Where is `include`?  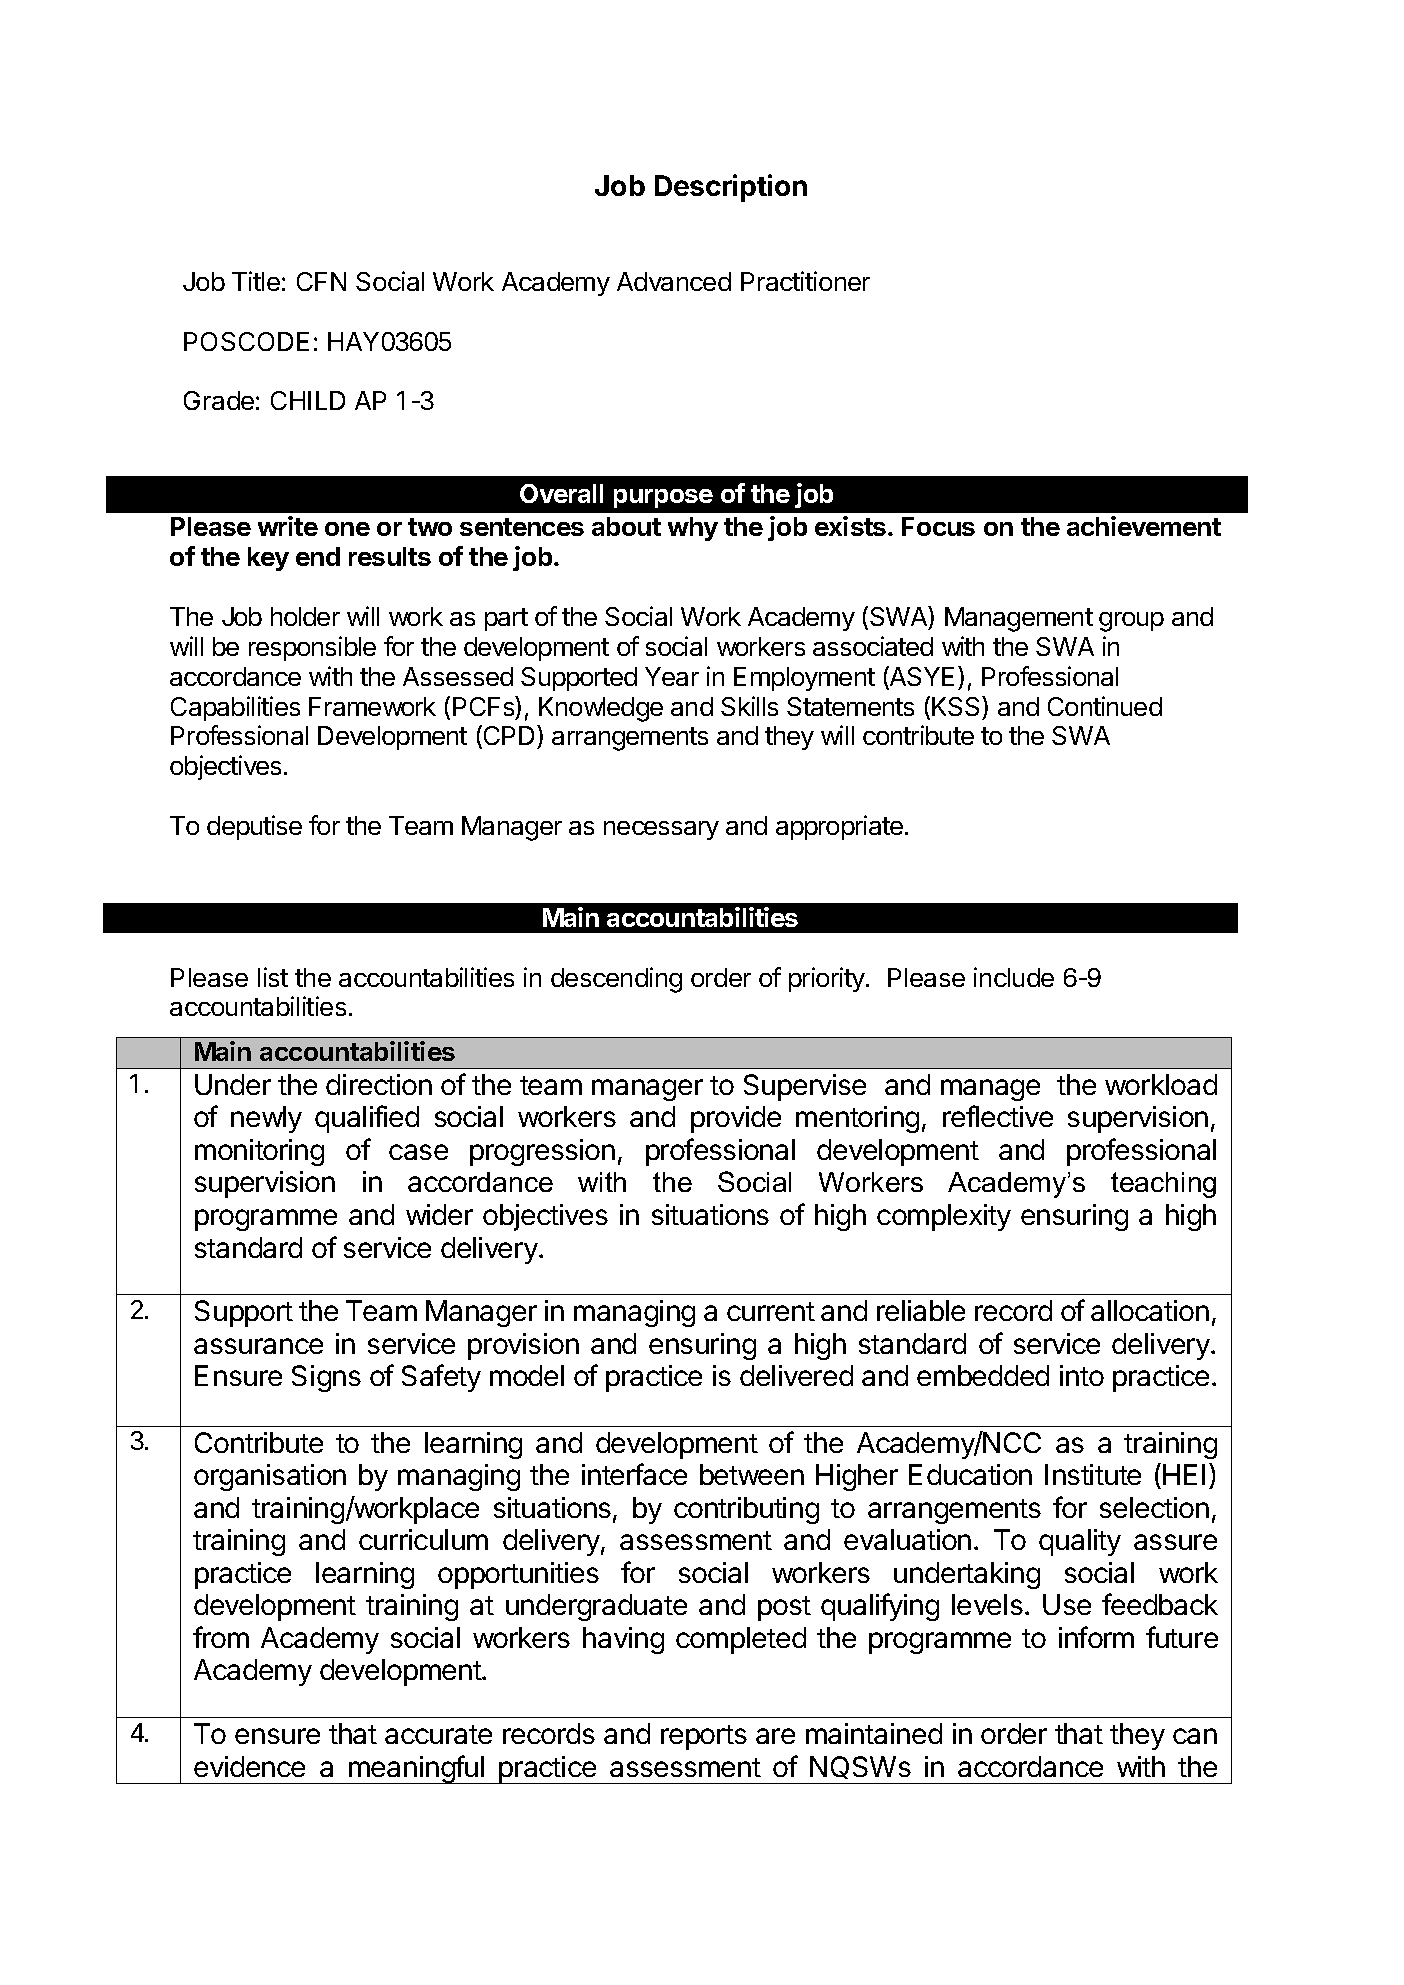
include is located at coordinates (1014, 977).
